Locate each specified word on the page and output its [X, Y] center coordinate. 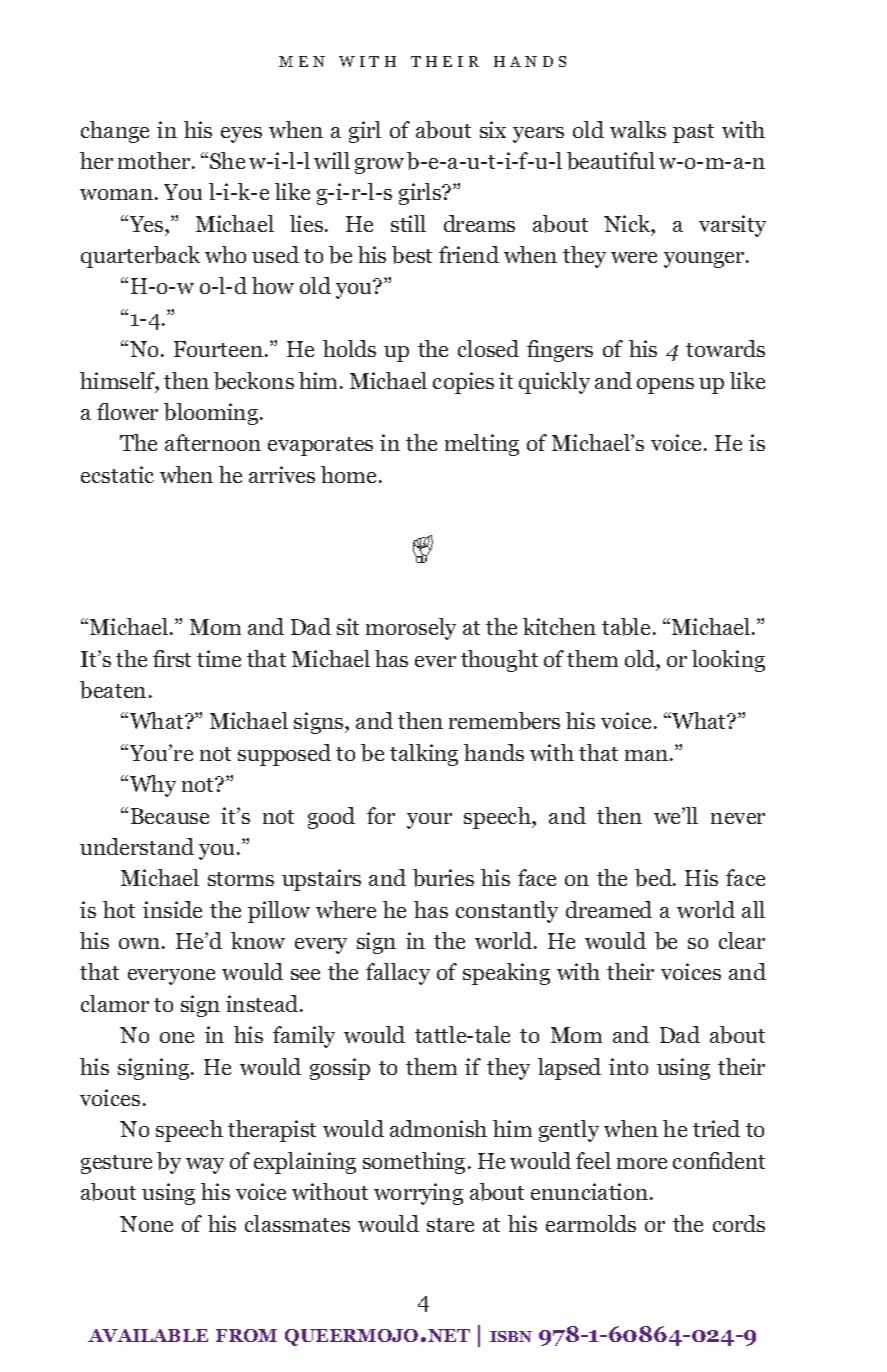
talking [424, 755]
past [693, 133]
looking [728, 661]
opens [665, 386]
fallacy [398, 974]
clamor [115, 1003]
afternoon [213, 442]
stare [450, 1225]
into [628, 1066]
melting [482, 445]
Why [153, 786]
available [148, 1335]
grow [379, 166]
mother [155, 160]
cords [739, 1223]
